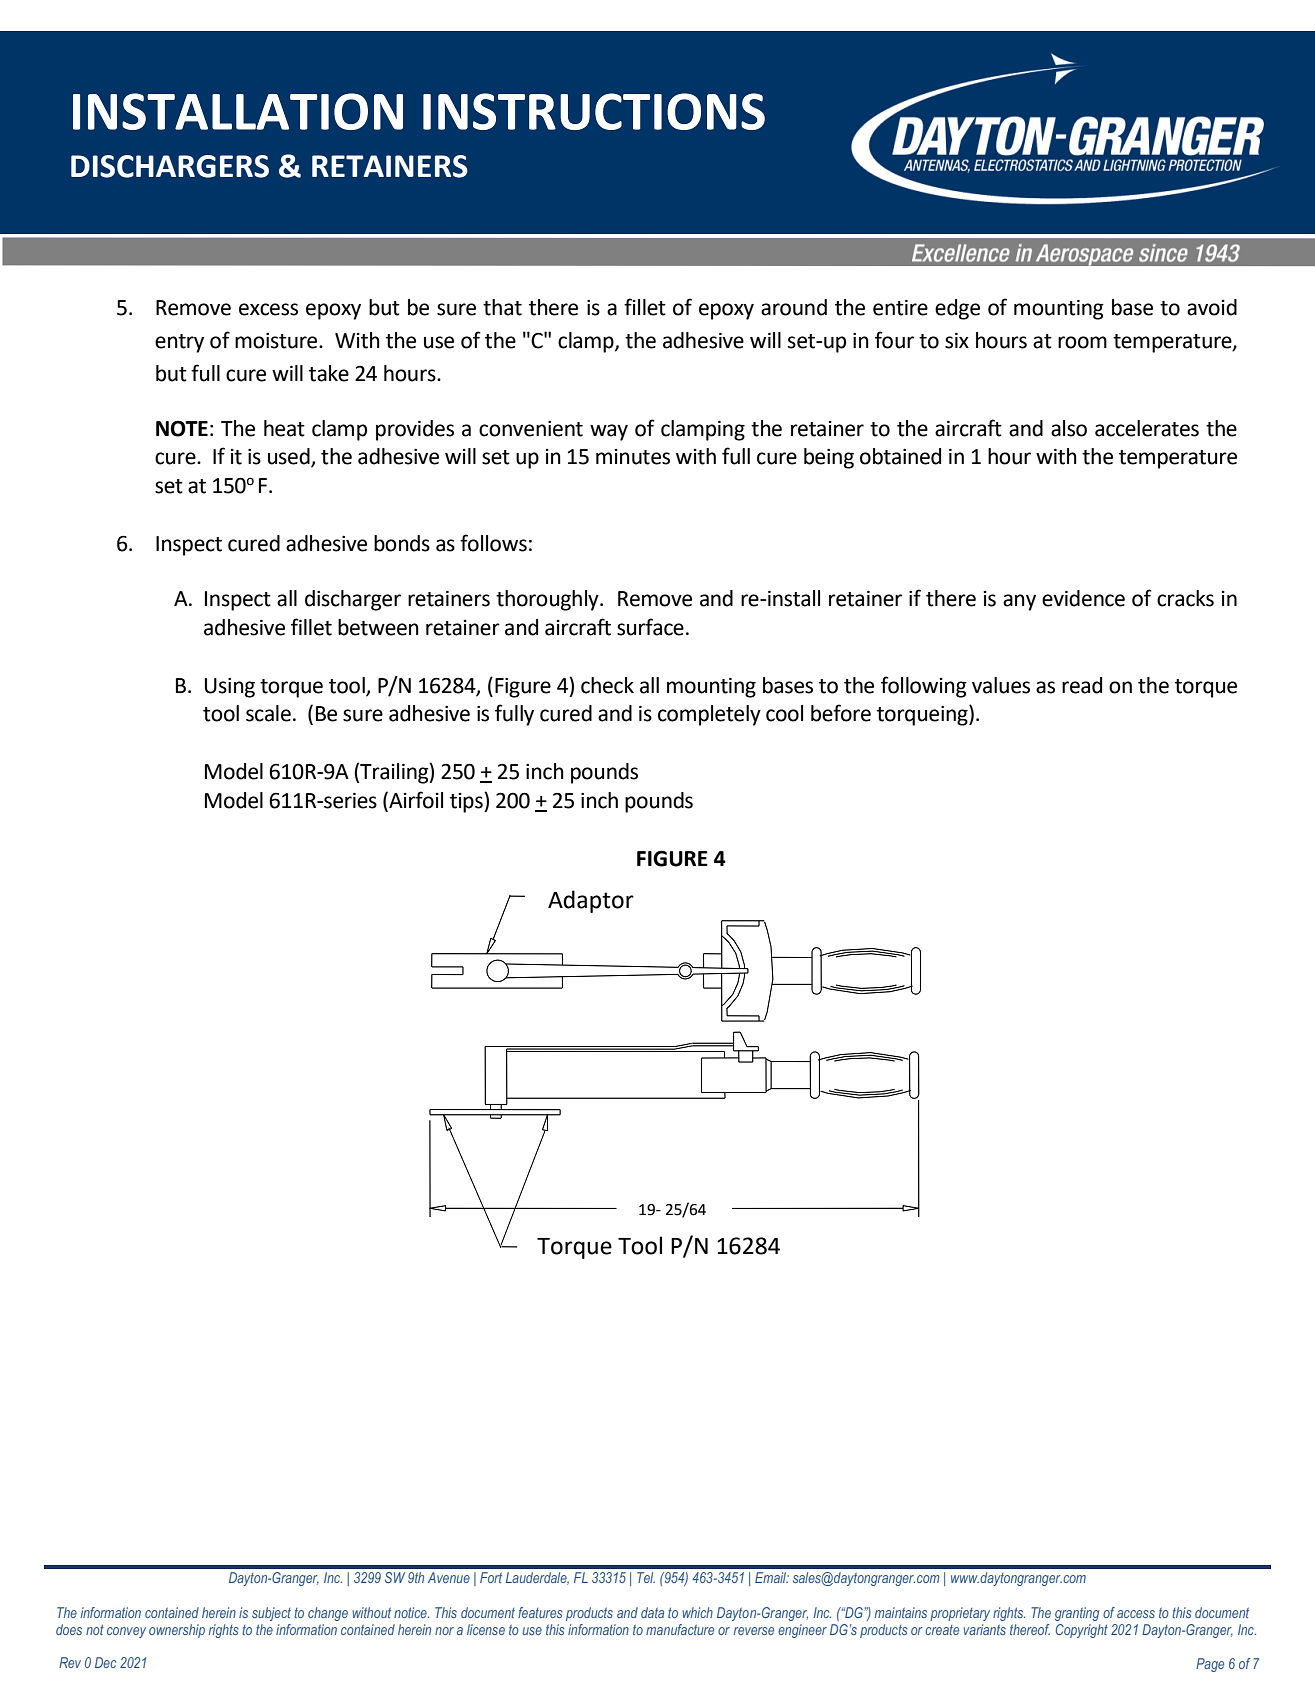 This screenshot has width=1315, height=1702. Describe the element at coordinates (957, 309) in the screenshot. I see `edge` at that location.
